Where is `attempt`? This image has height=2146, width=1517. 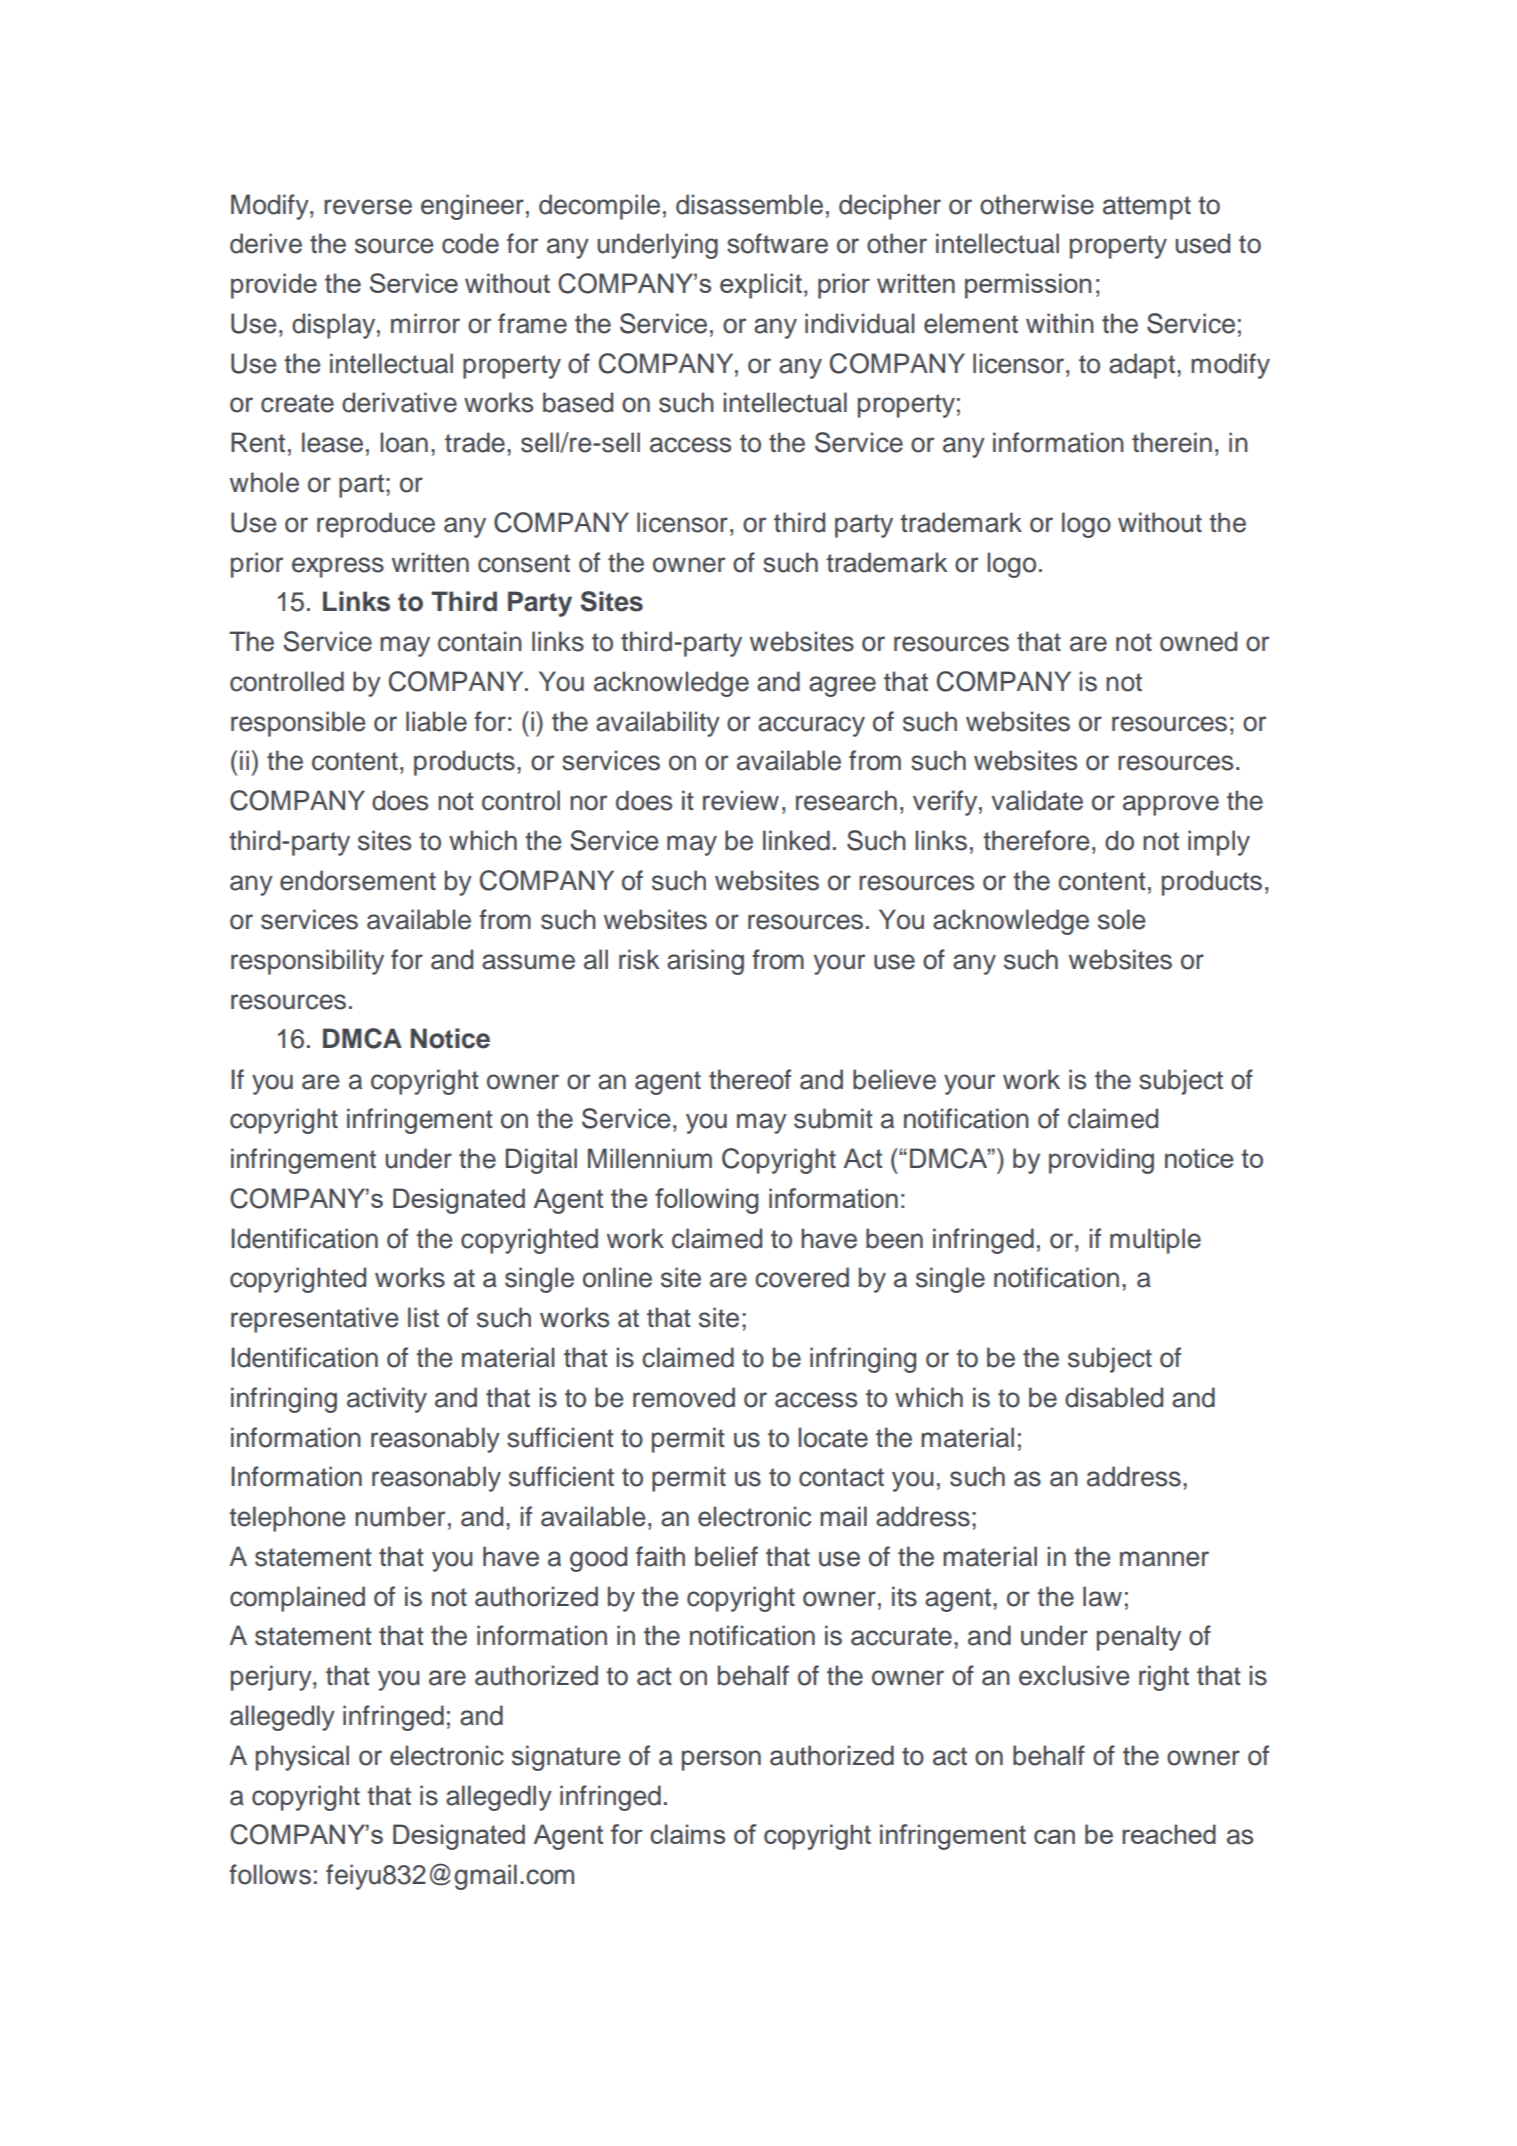 attempt is located at coordinates (1147, 208).
